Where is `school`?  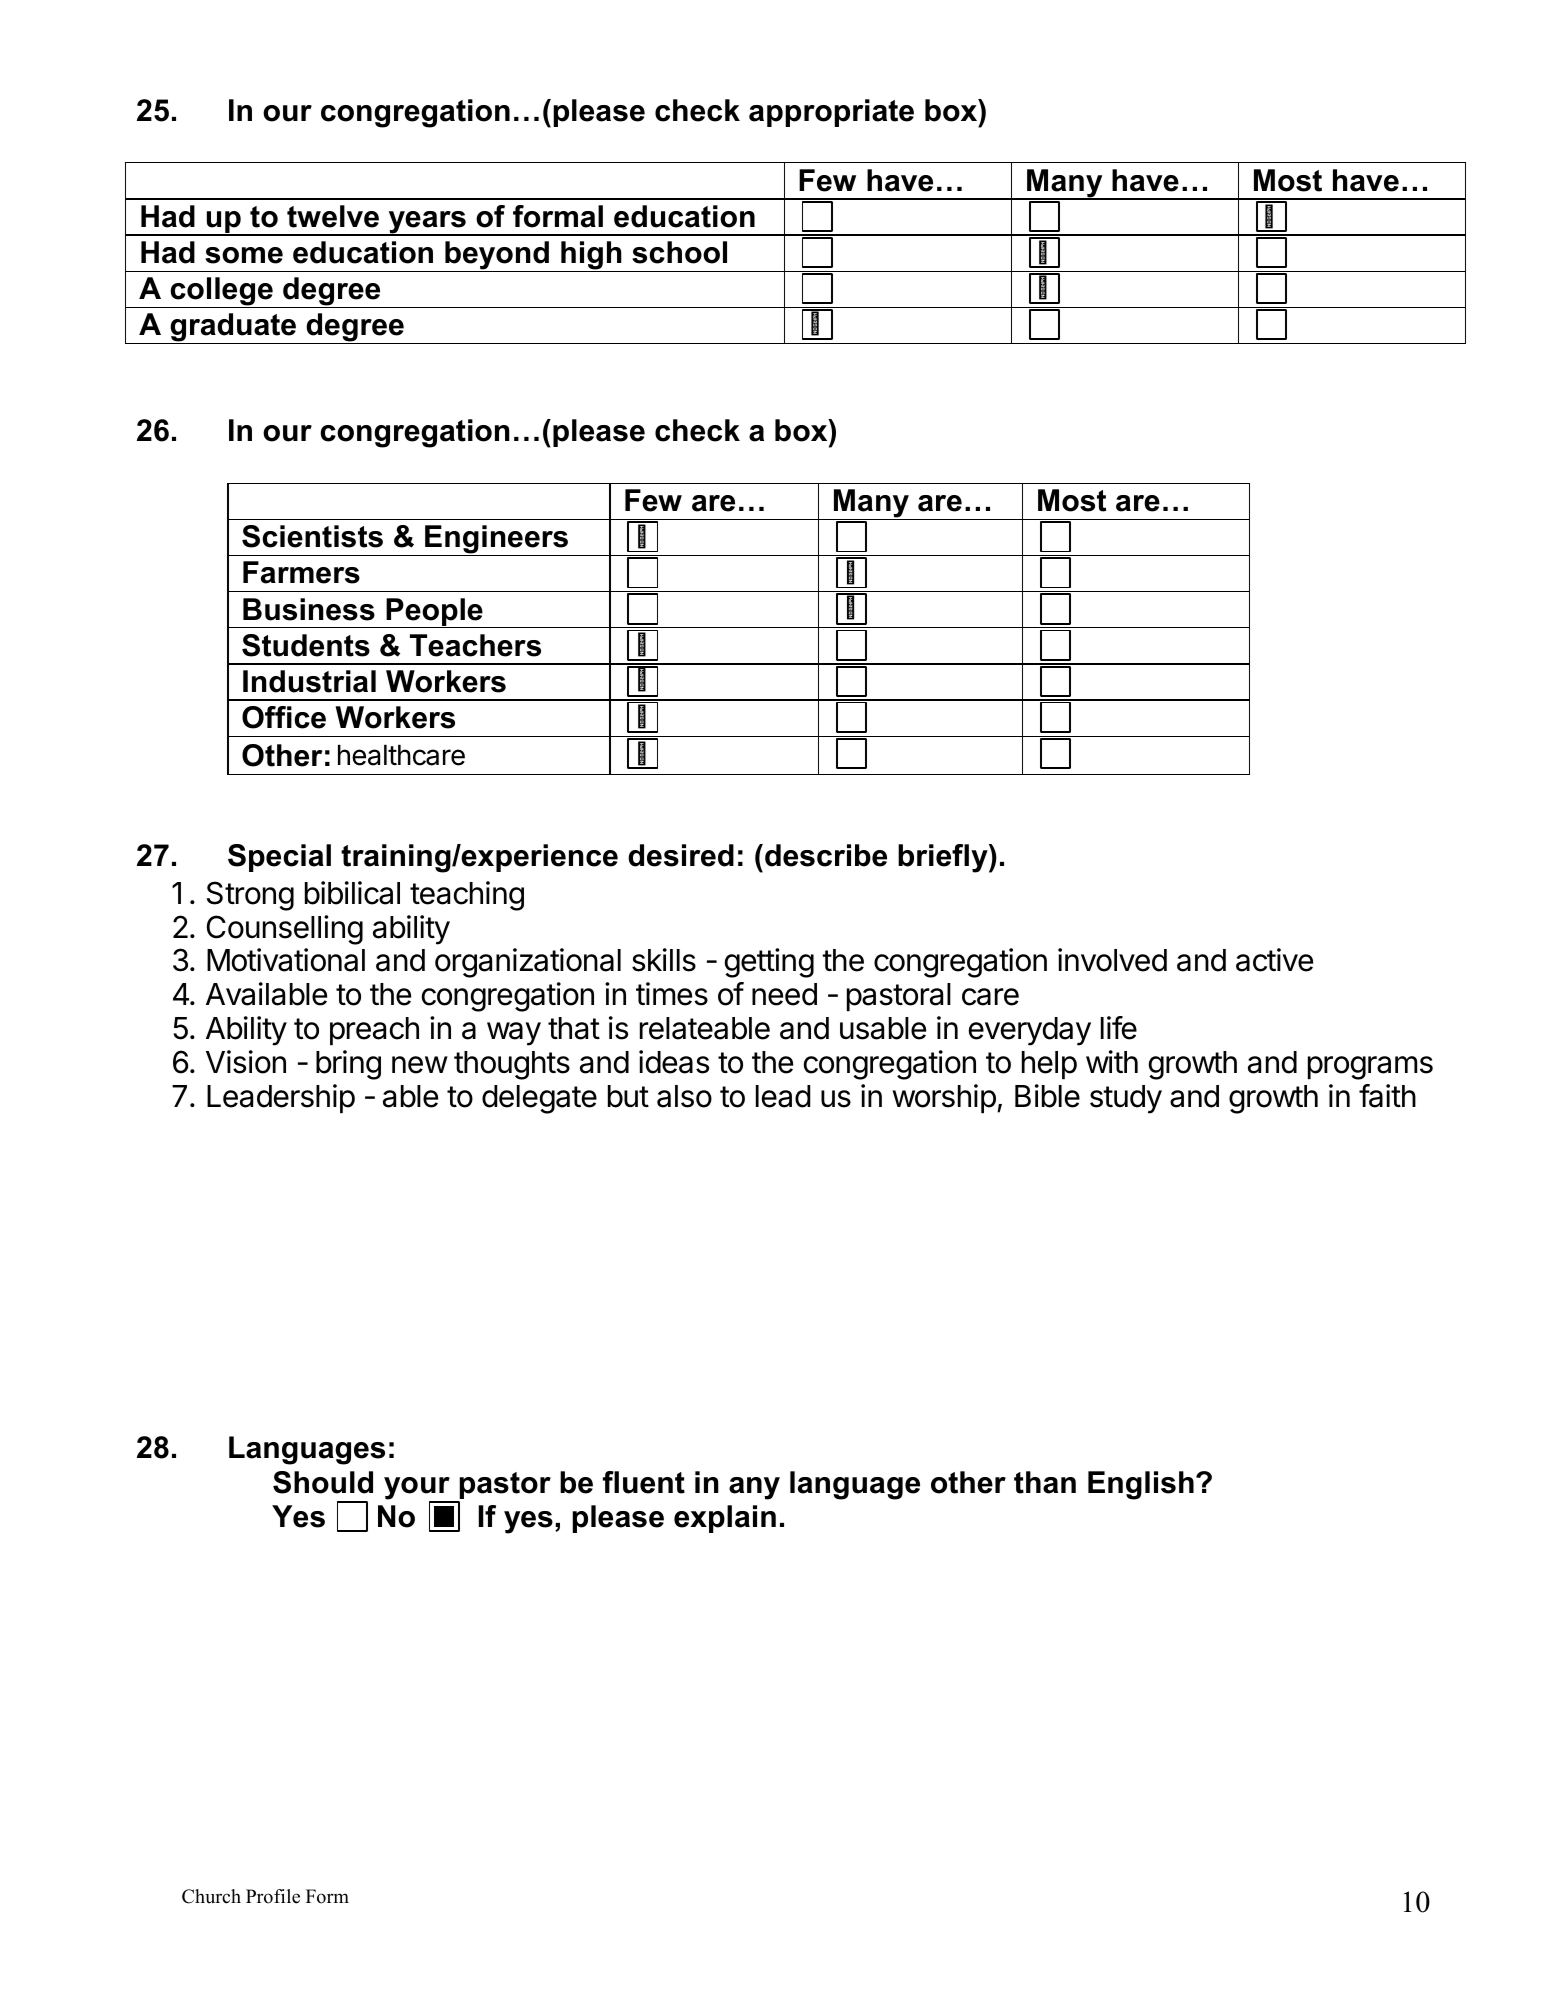 school is located at coordinates (679, 252).
